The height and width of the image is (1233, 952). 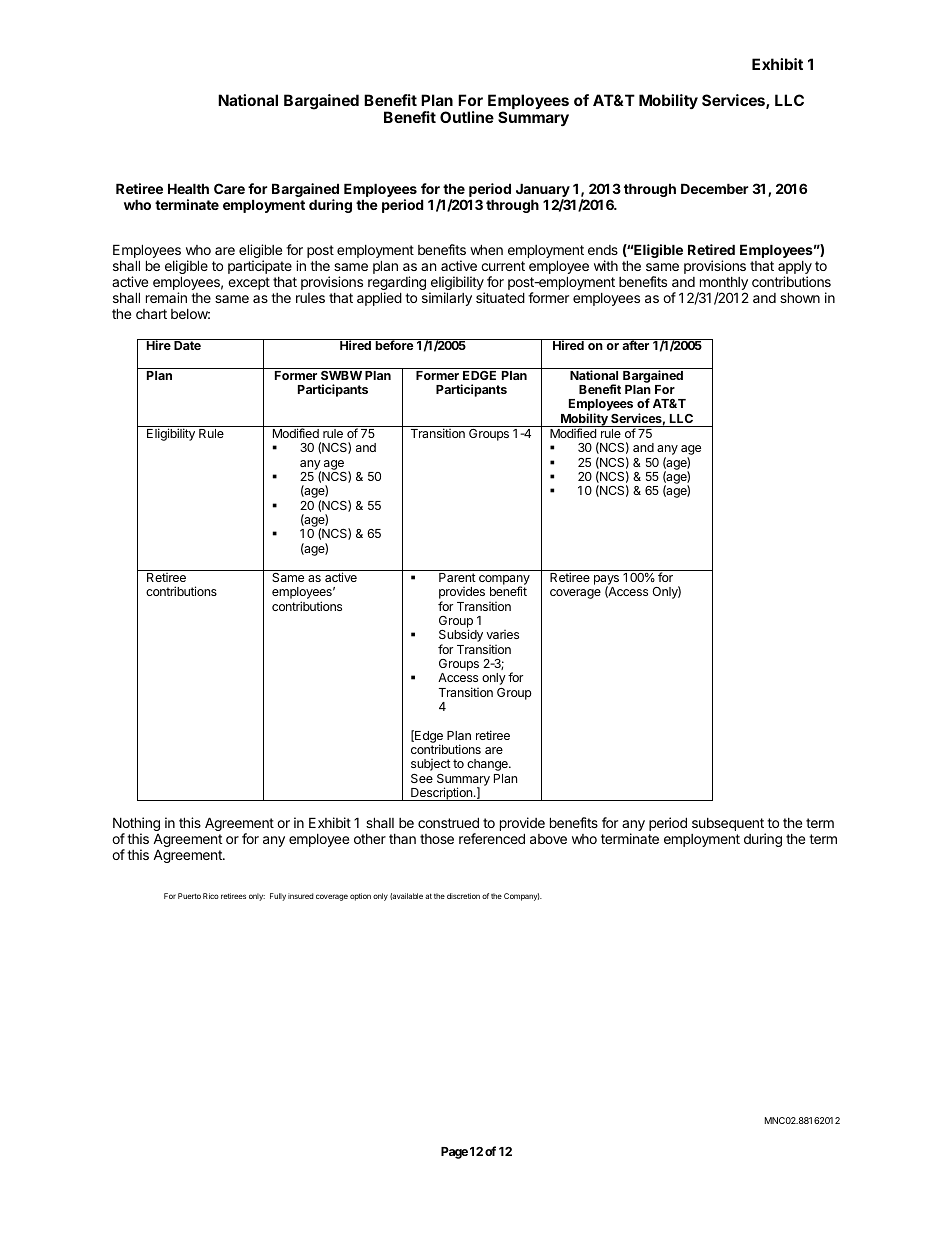 I want to click on subsequent, so click(x=729, y=826).
